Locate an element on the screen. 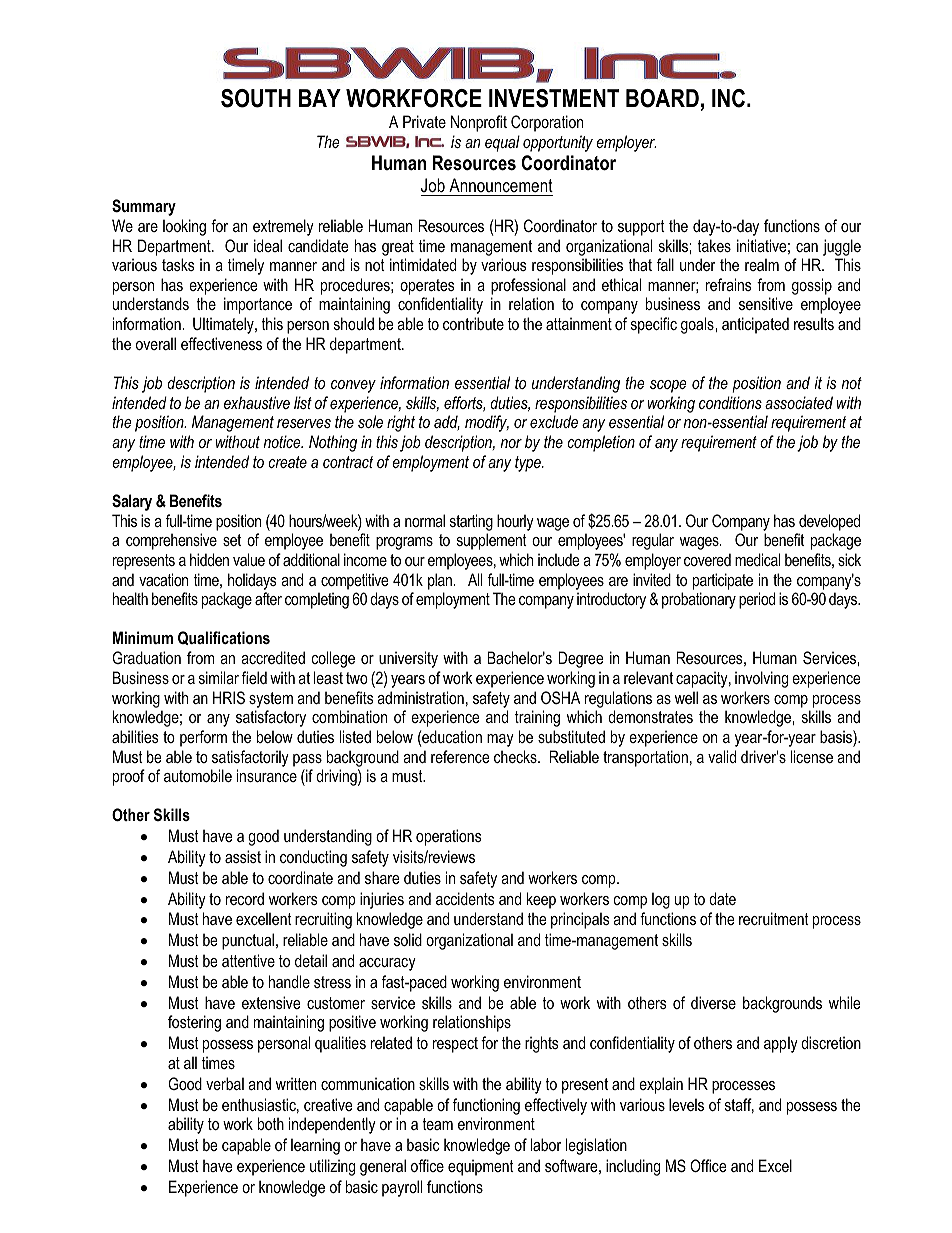 The image size is (952, 1233). both is located at coordinates (271, 1123).
